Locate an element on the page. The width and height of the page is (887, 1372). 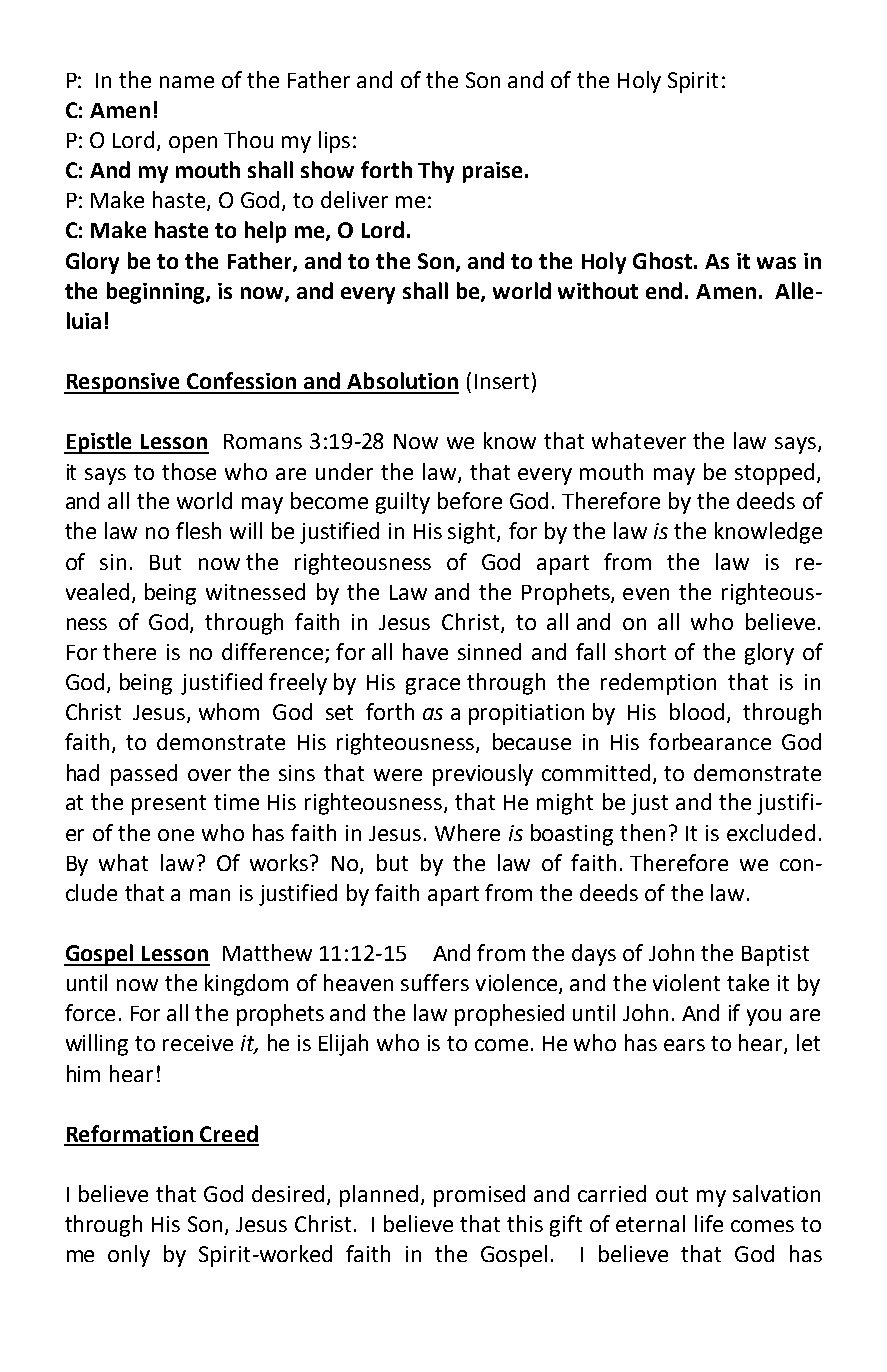
was is located at coordinates (776, 263).
